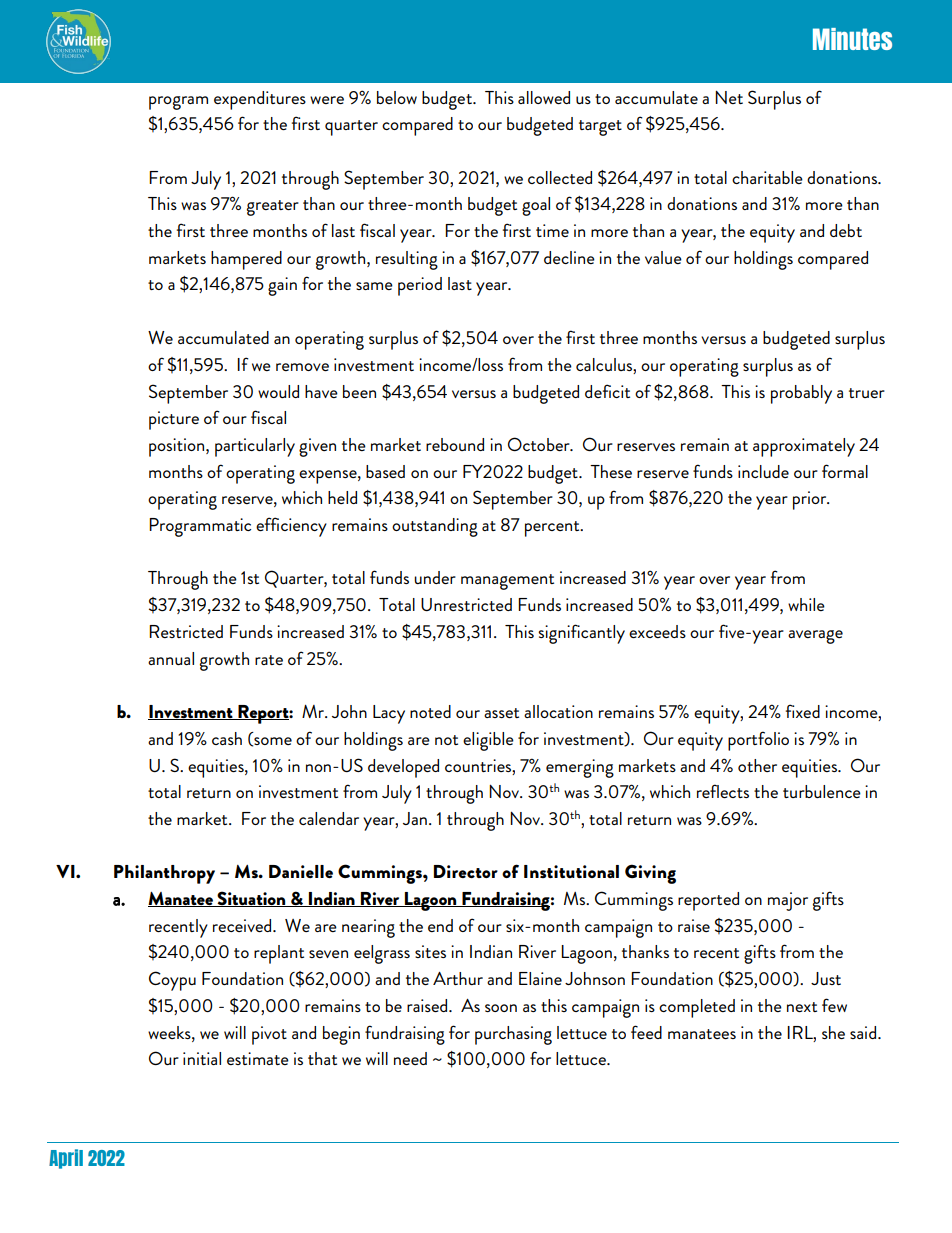 This document has width=952, height=1233. Describe the element at coordinates (202, 1058) in the document. I see `initial` at that location.
